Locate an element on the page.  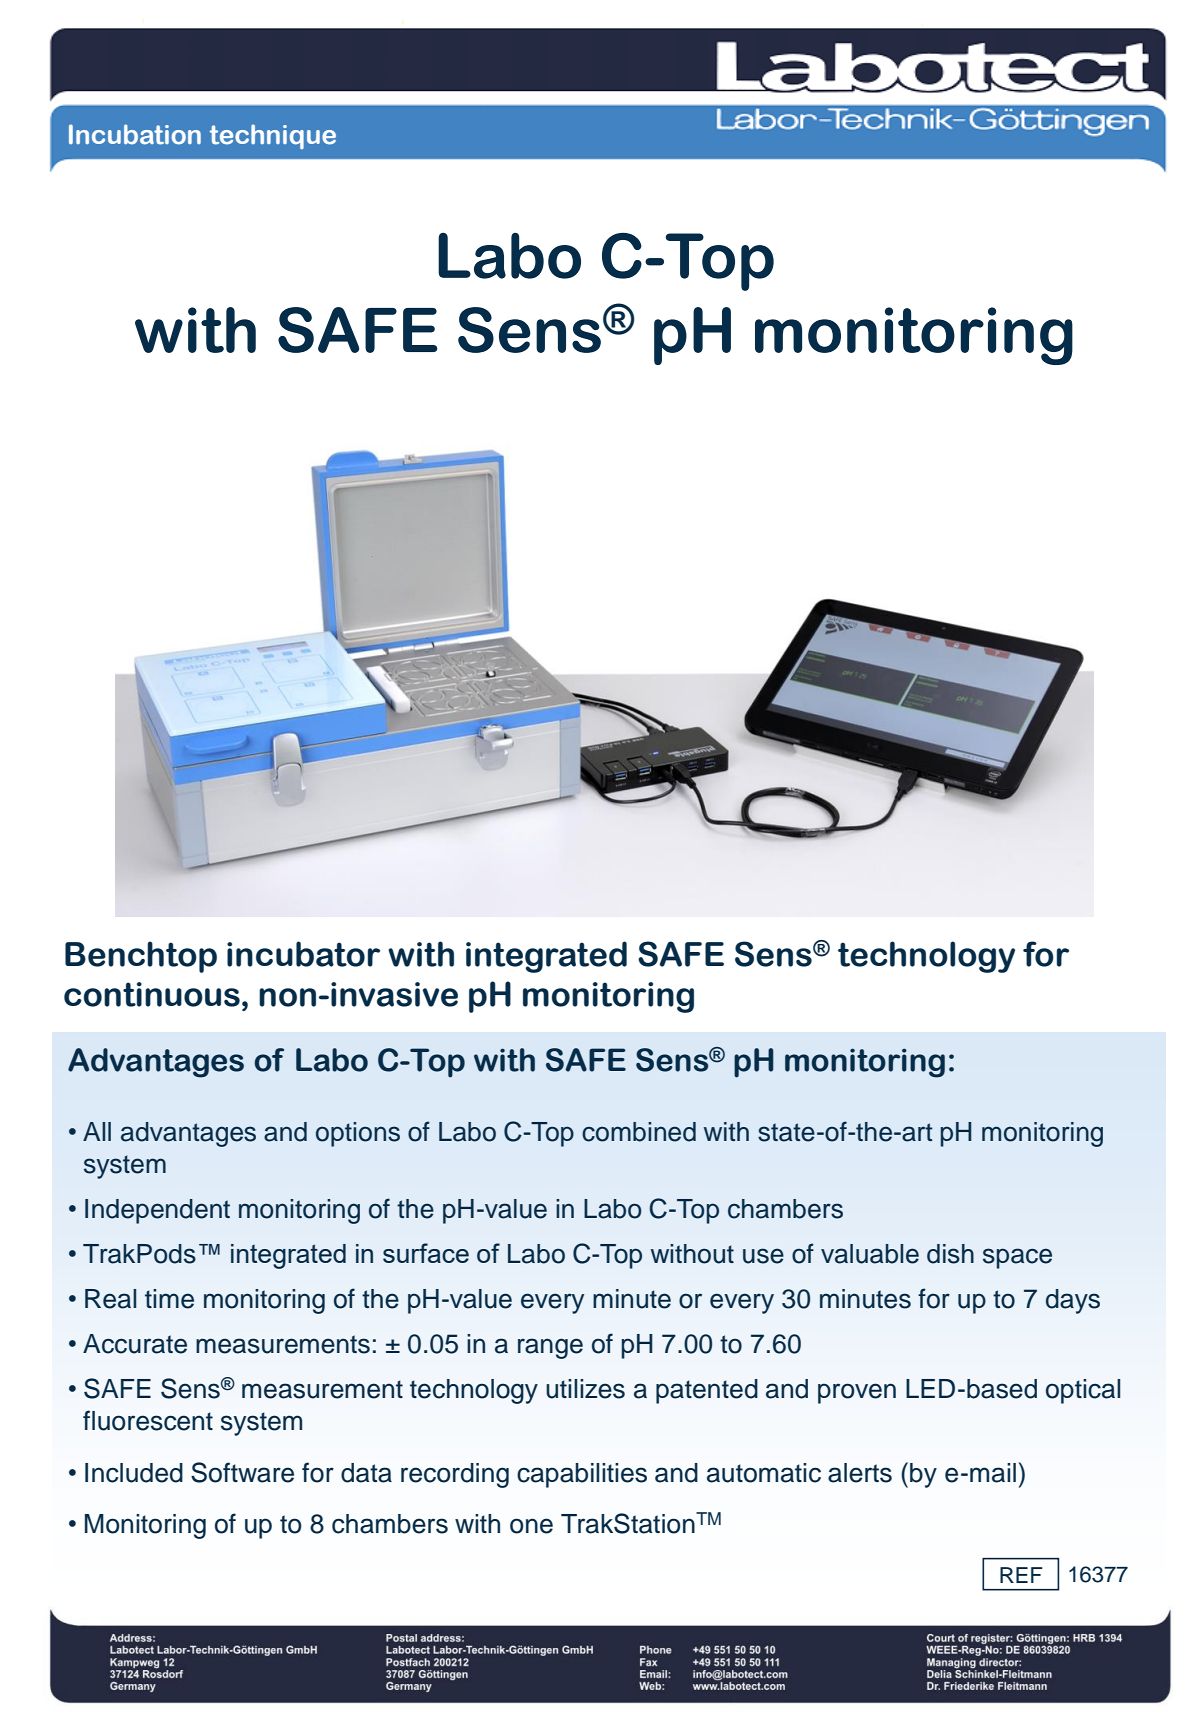
continuous is located at coordinates (152, 994).
